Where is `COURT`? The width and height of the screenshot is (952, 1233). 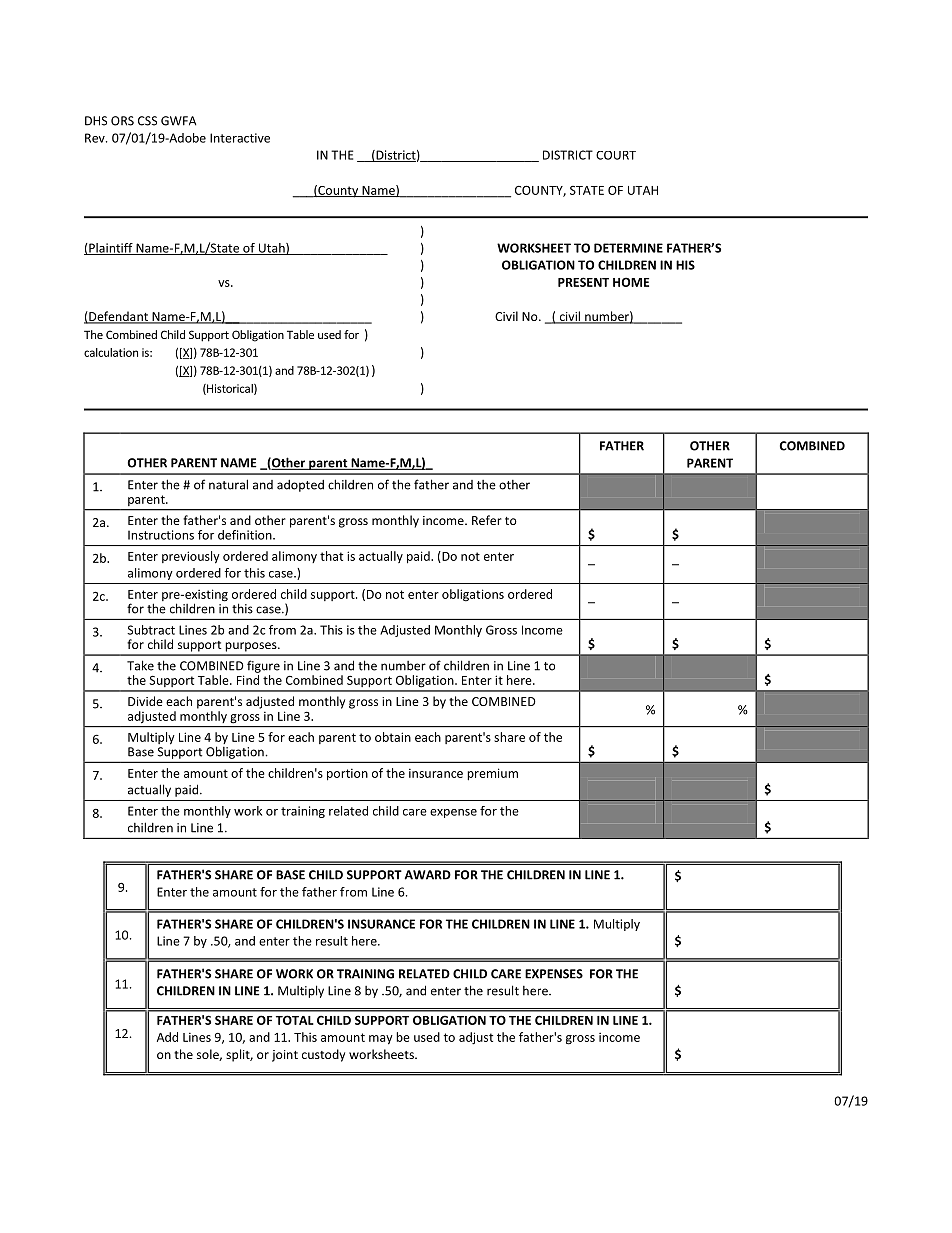 COURT is located at coordinates (616, 155).
